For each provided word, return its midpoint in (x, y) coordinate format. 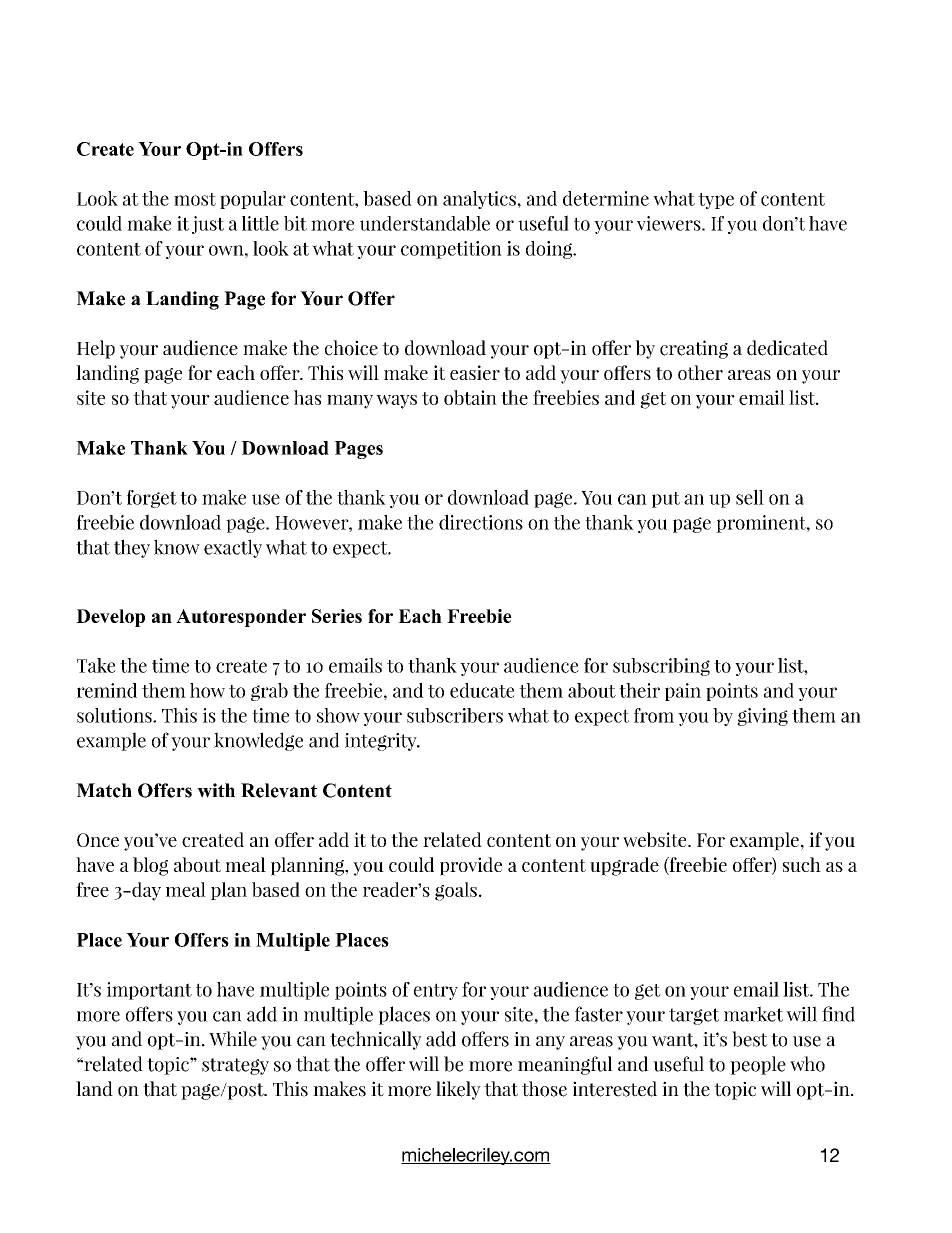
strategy (235, 1066)
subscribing (661, 667)
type (716, 201)
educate (482, 690)
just (208, 225)
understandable (425, 223)
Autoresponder (241, 618)
